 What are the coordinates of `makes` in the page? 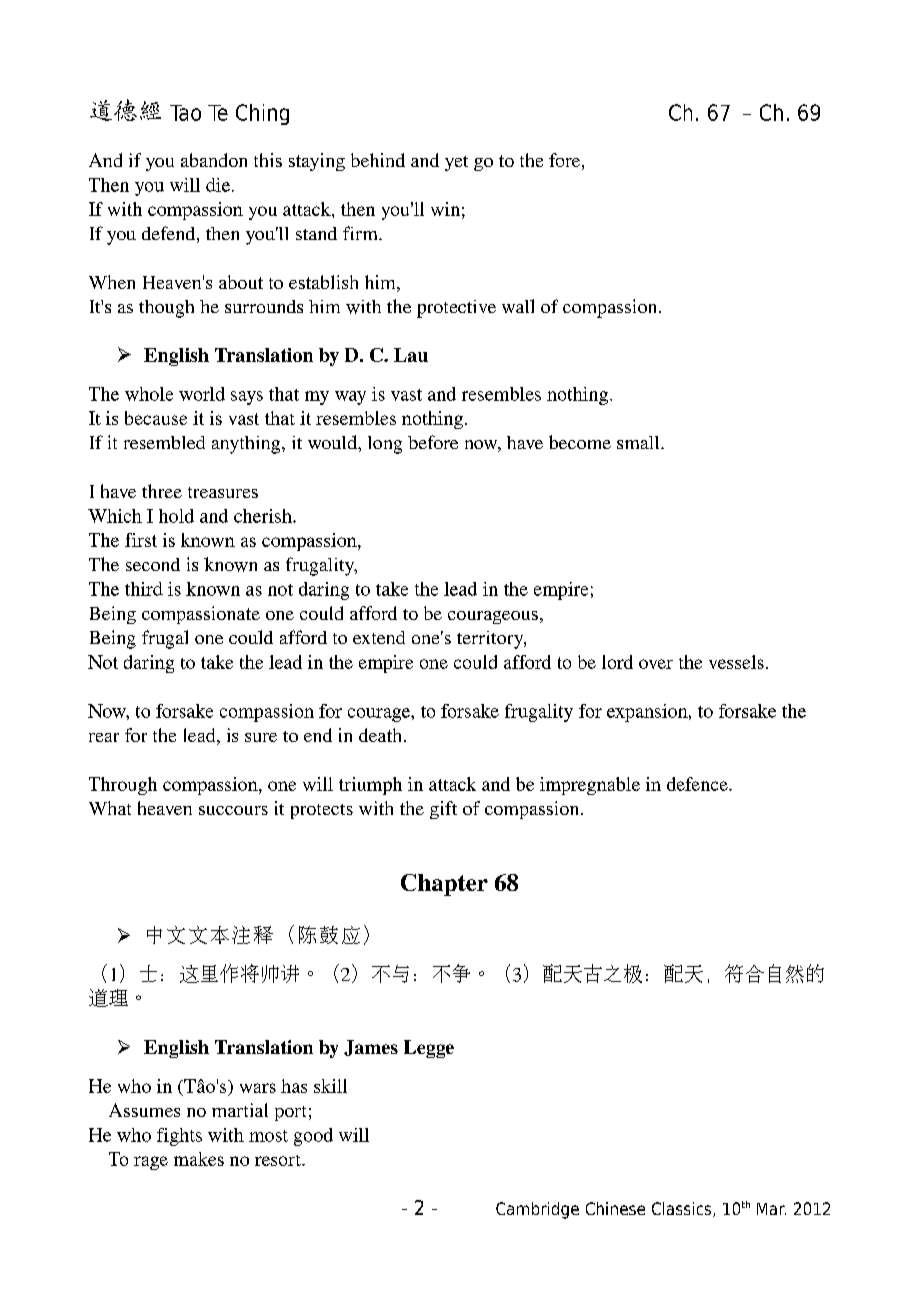 It's located at (199, 1159).
